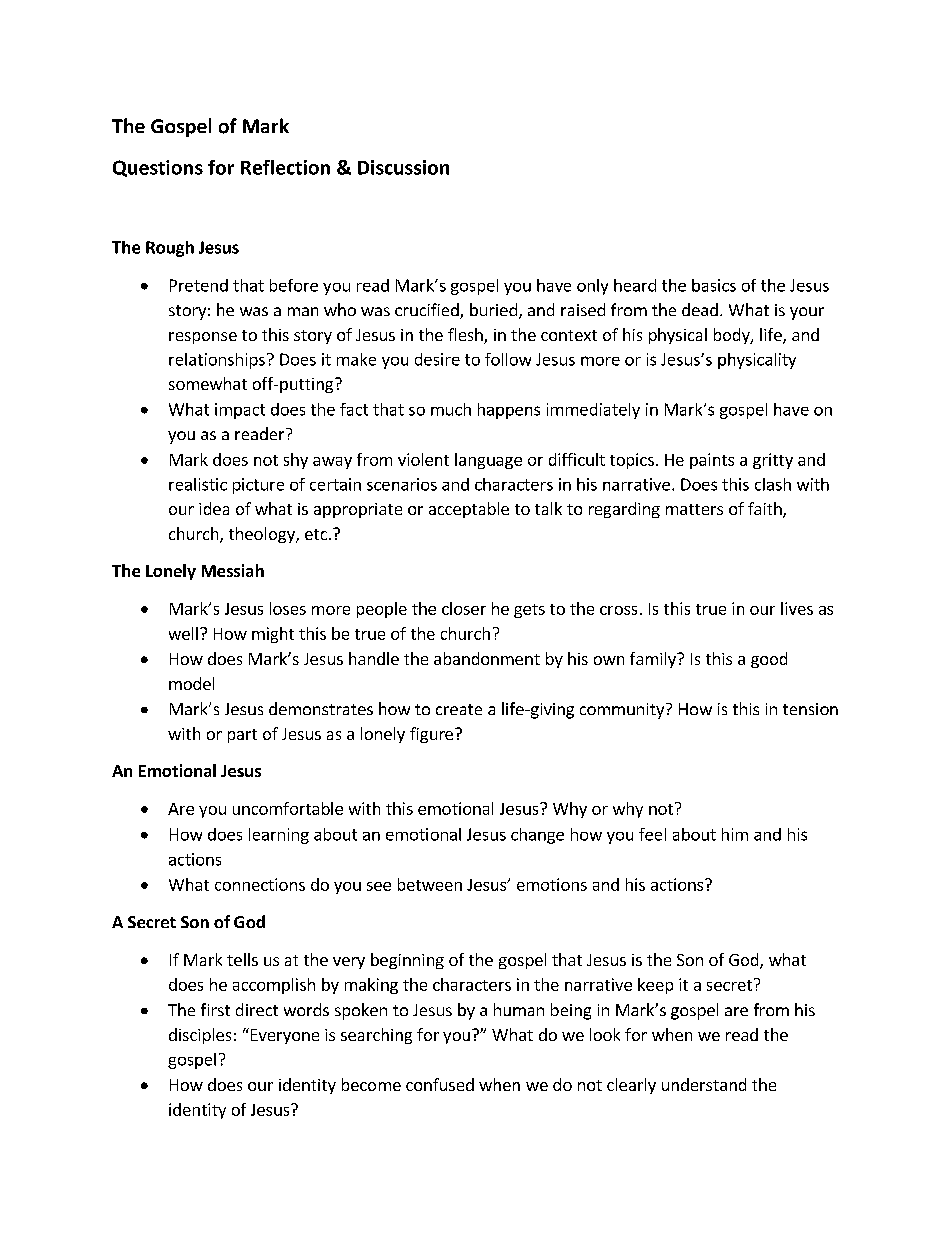  I want to click on basics, so click(714, 285).
